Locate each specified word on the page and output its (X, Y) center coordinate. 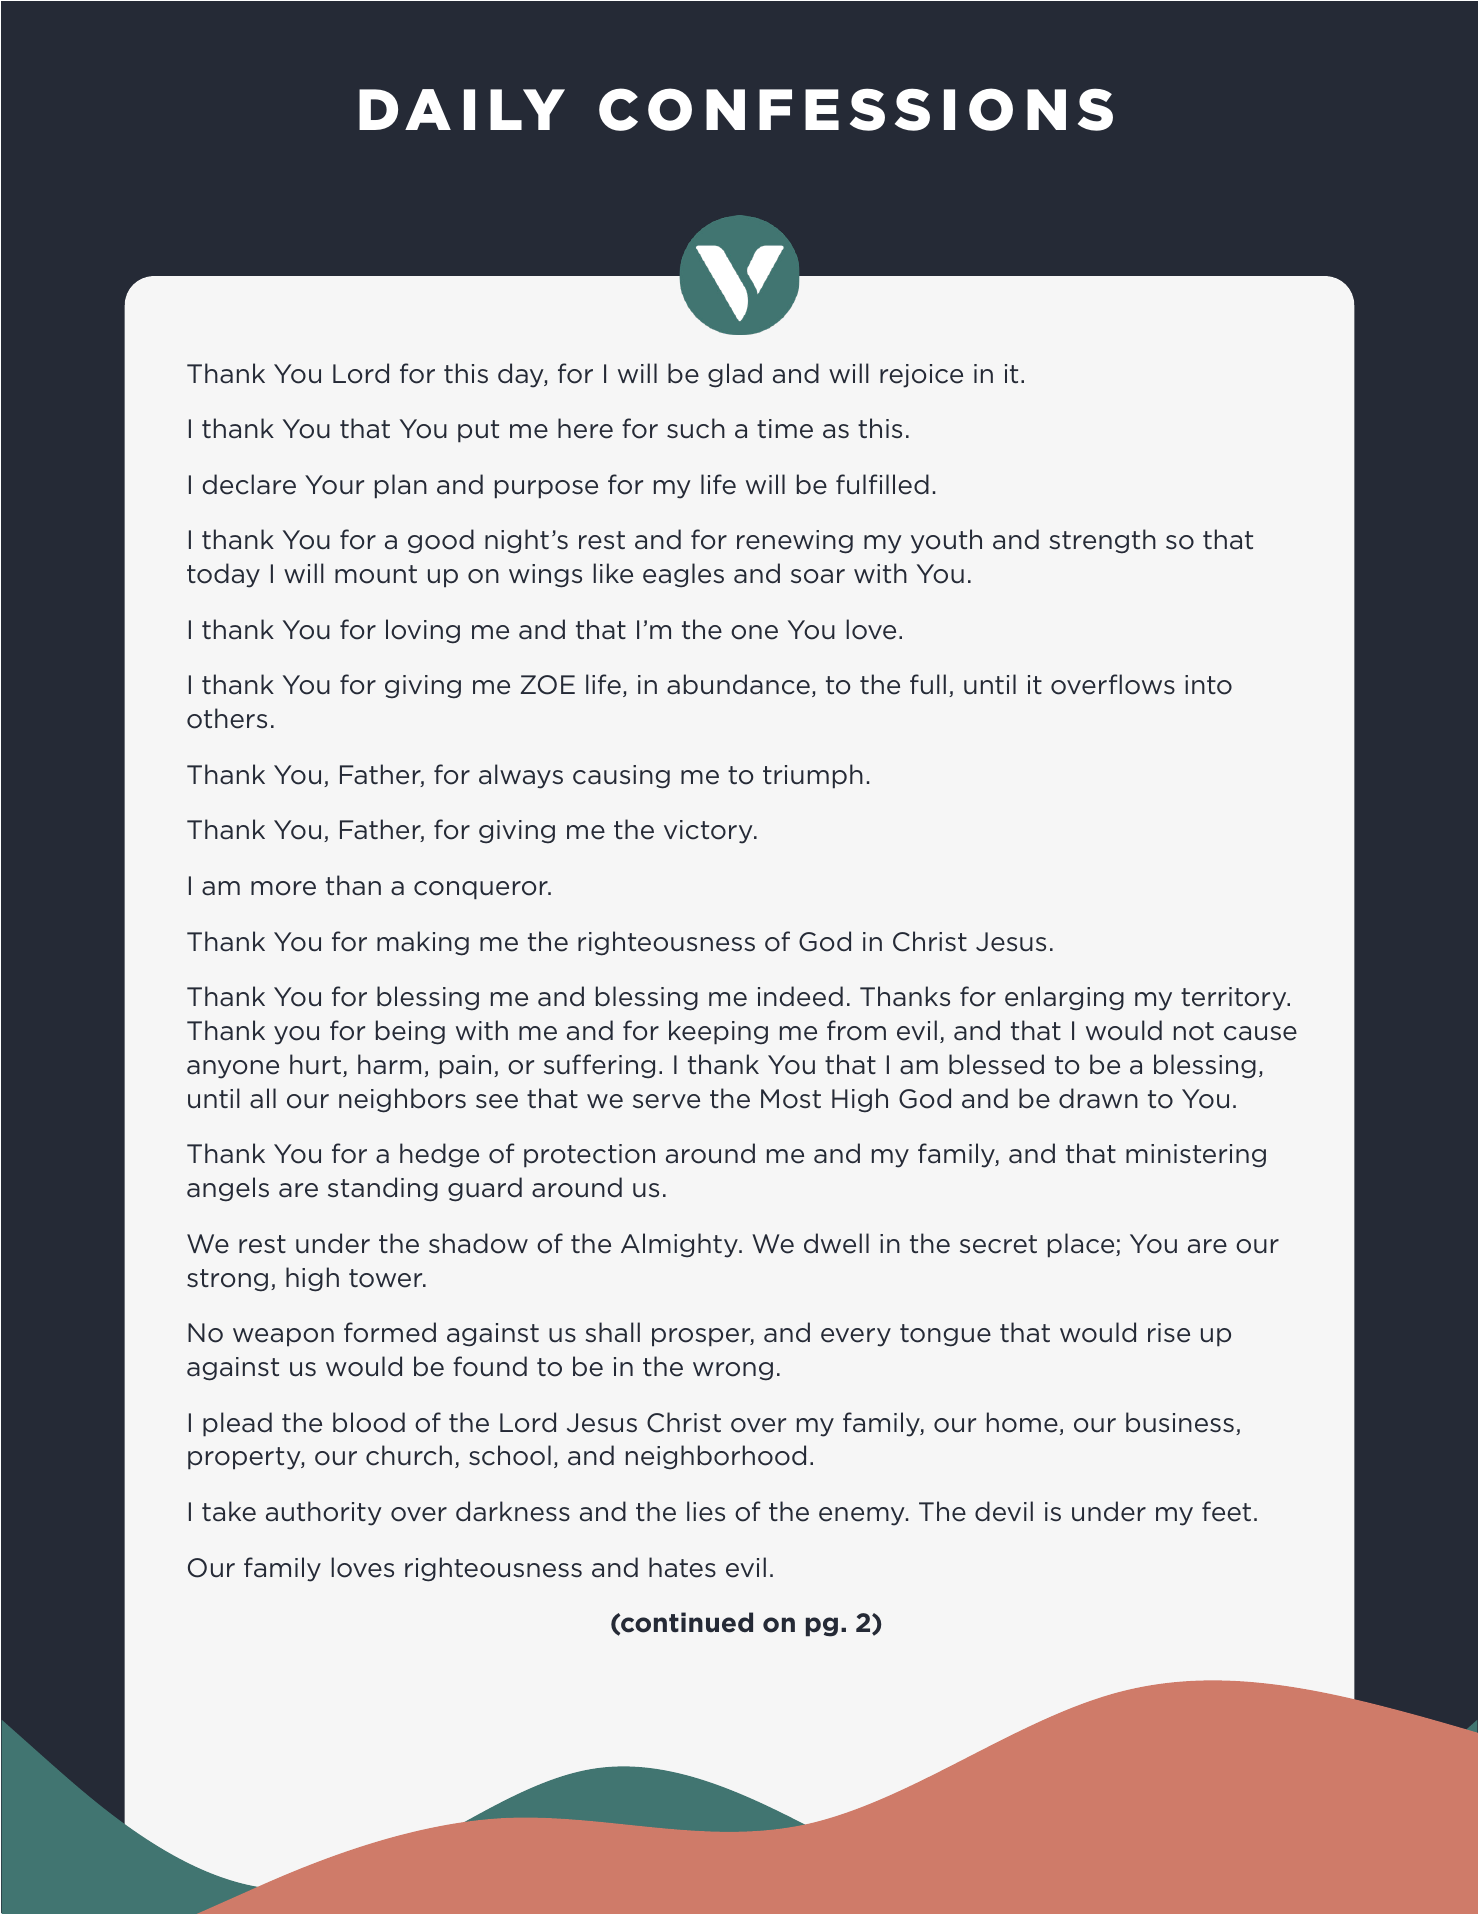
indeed (800, 996)
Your (334, 485)
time (785, 429)
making (423, 943)
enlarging (1064, 998)
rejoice (921, 376)
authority (324, 1513)
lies (706, 1511)
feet (1226, 1511)
